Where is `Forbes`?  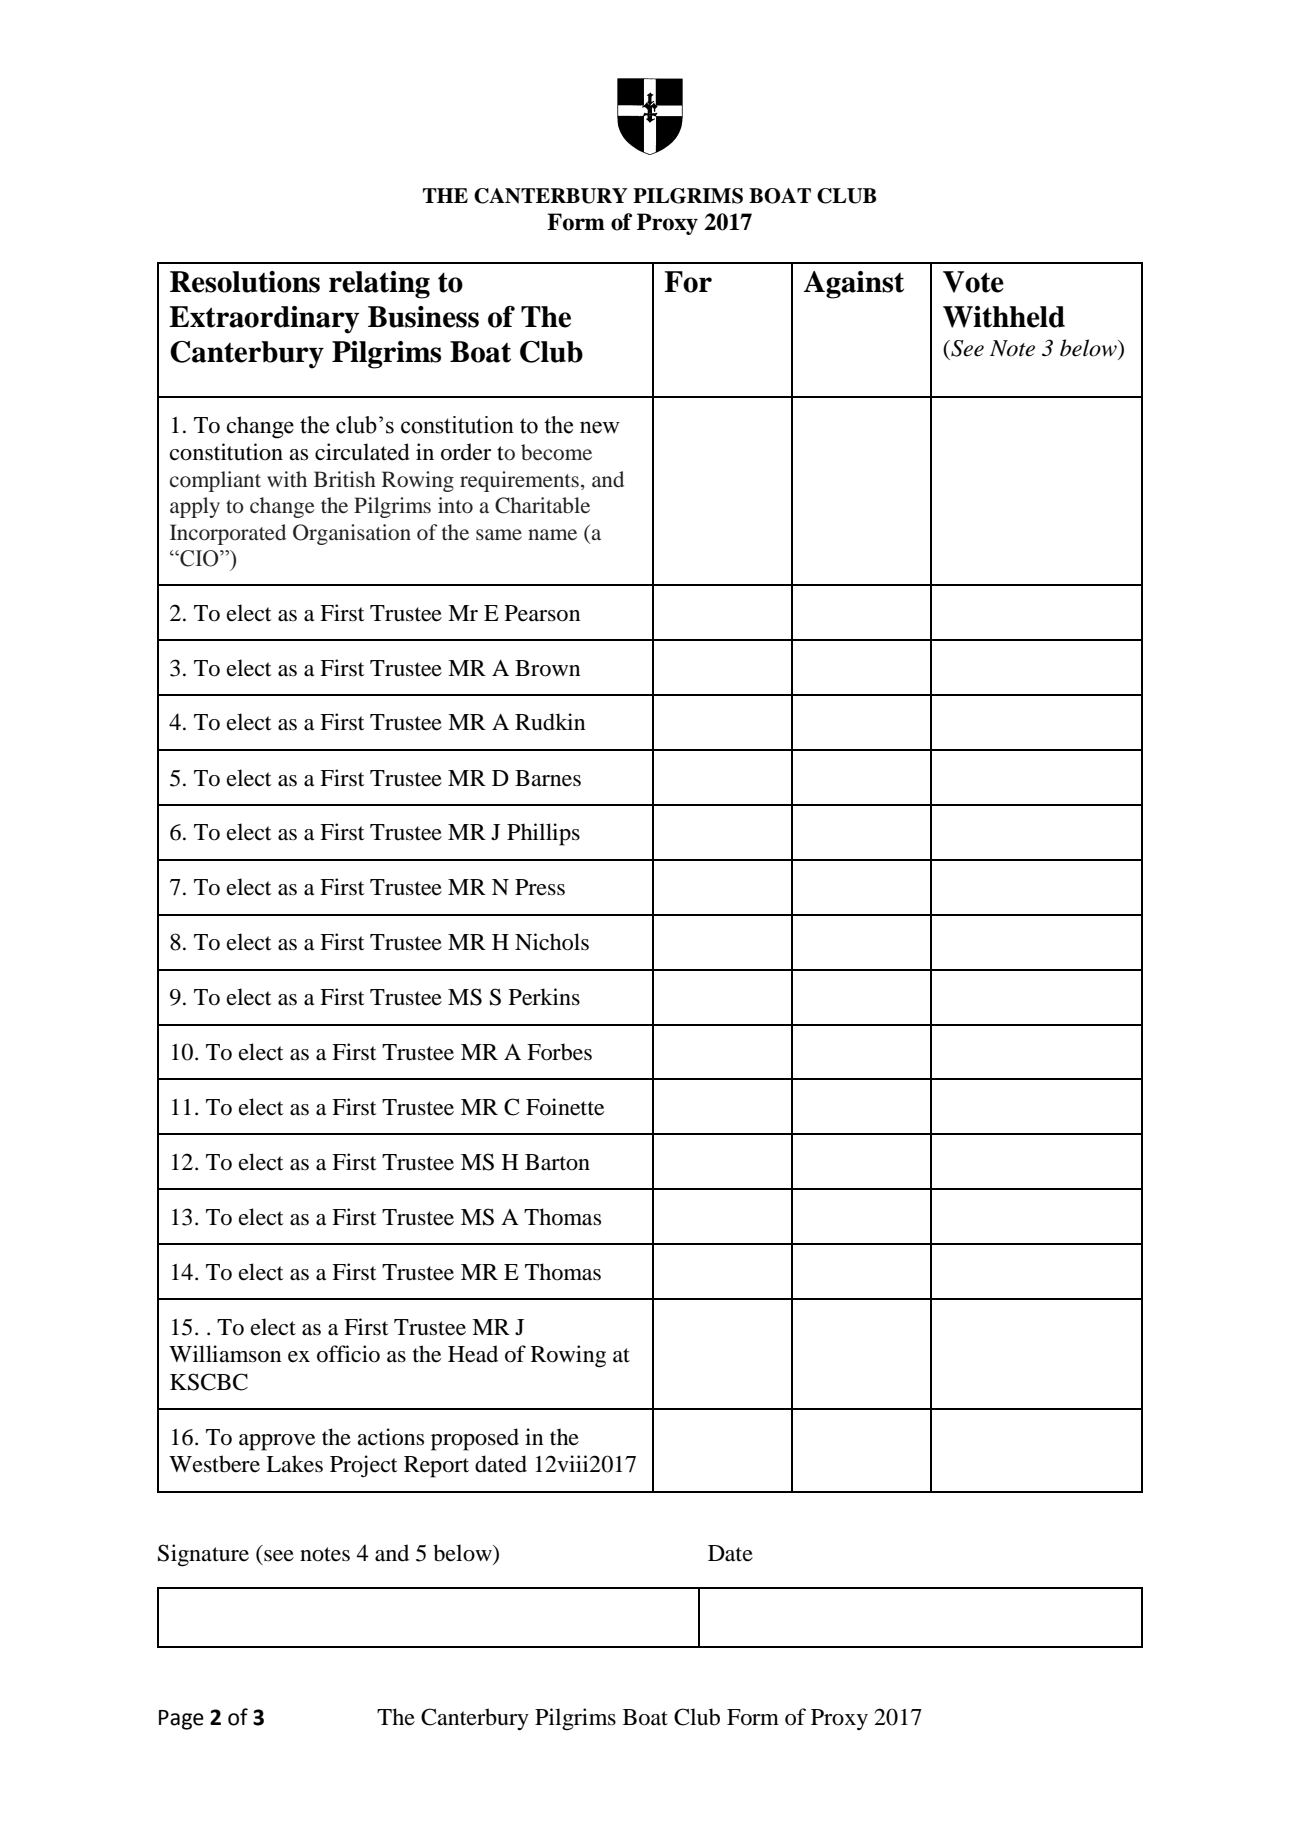
Forbes is located at coordinates (559, 1052).
